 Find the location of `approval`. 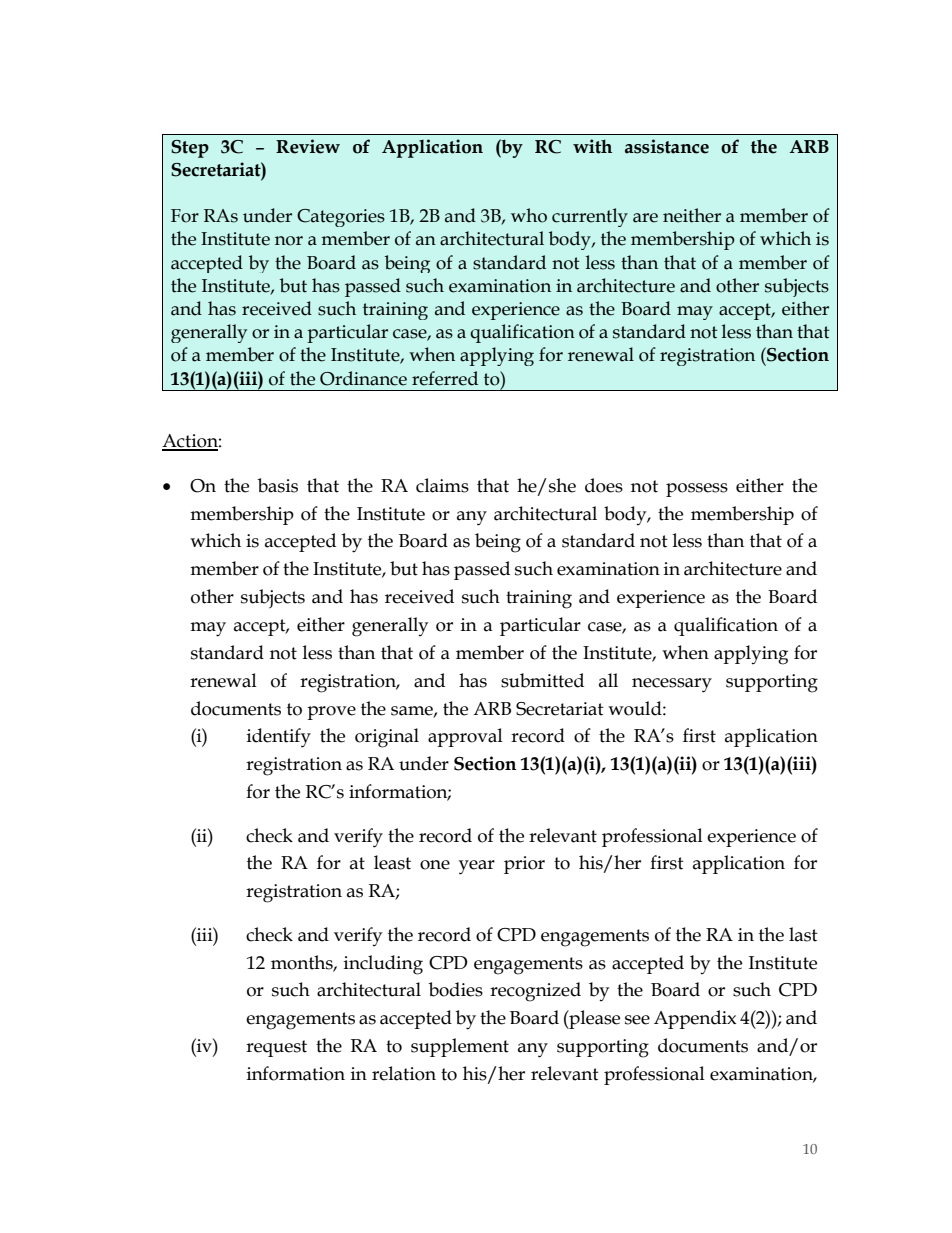

approval is located at coordinates (465, 737).
